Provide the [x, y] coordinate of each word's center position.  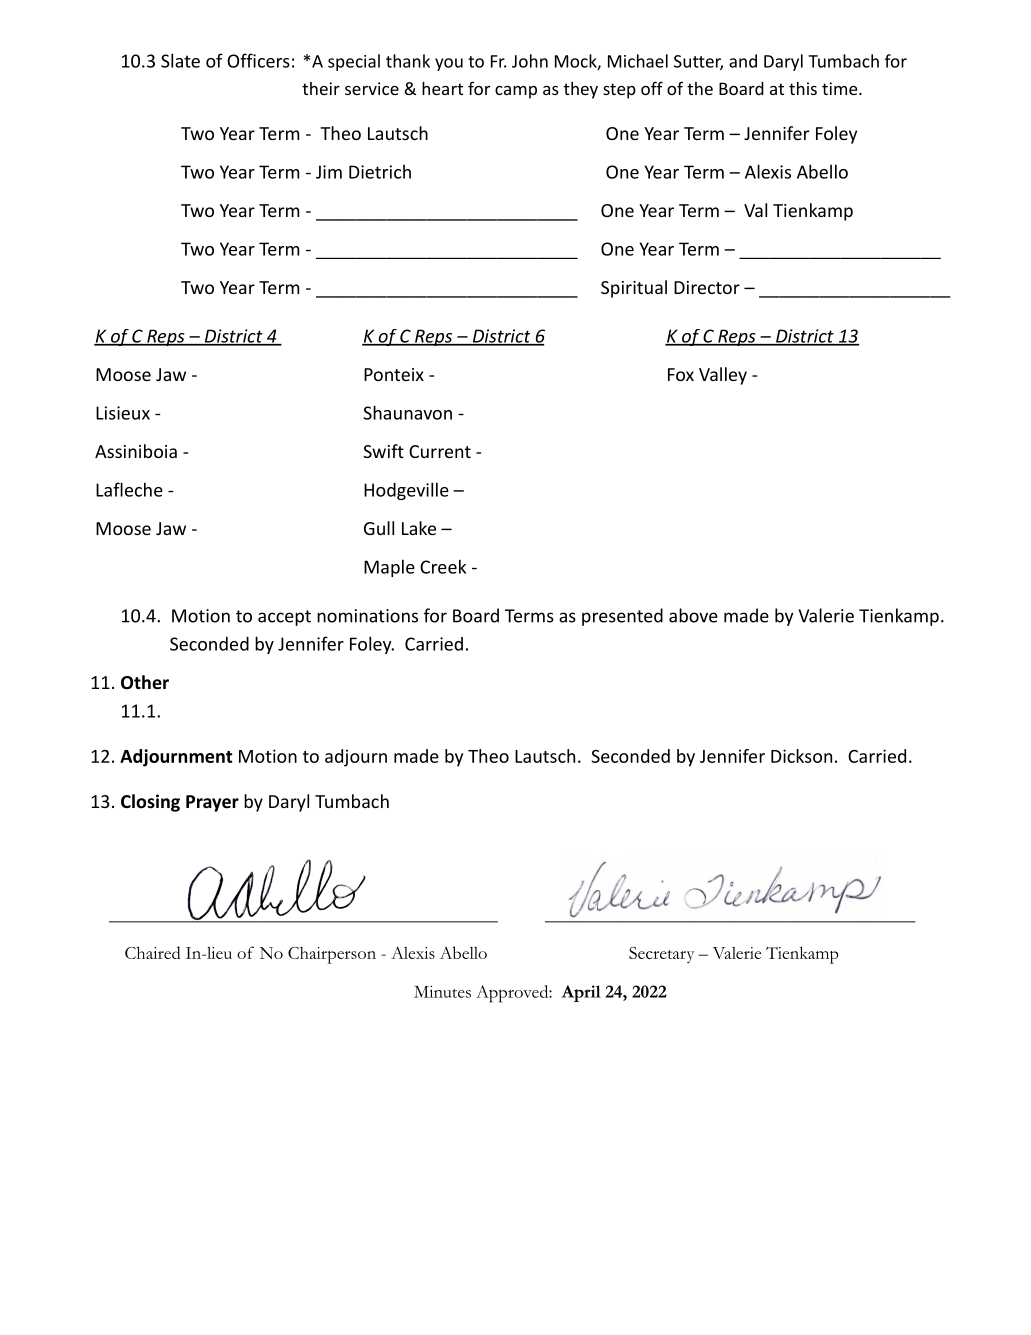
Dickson [801, 756]
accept [284, 618]
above [693, 615]
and [743, 61]
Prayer [212, 803]
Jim [329, 172]
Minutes [442, 991]
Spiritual [634, 289]
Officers [258, 60]
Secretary [661, 955]
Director [707, 287]
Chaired [153, 952]
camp [516, 92]
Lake [419, 528]
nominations [367, 616]
